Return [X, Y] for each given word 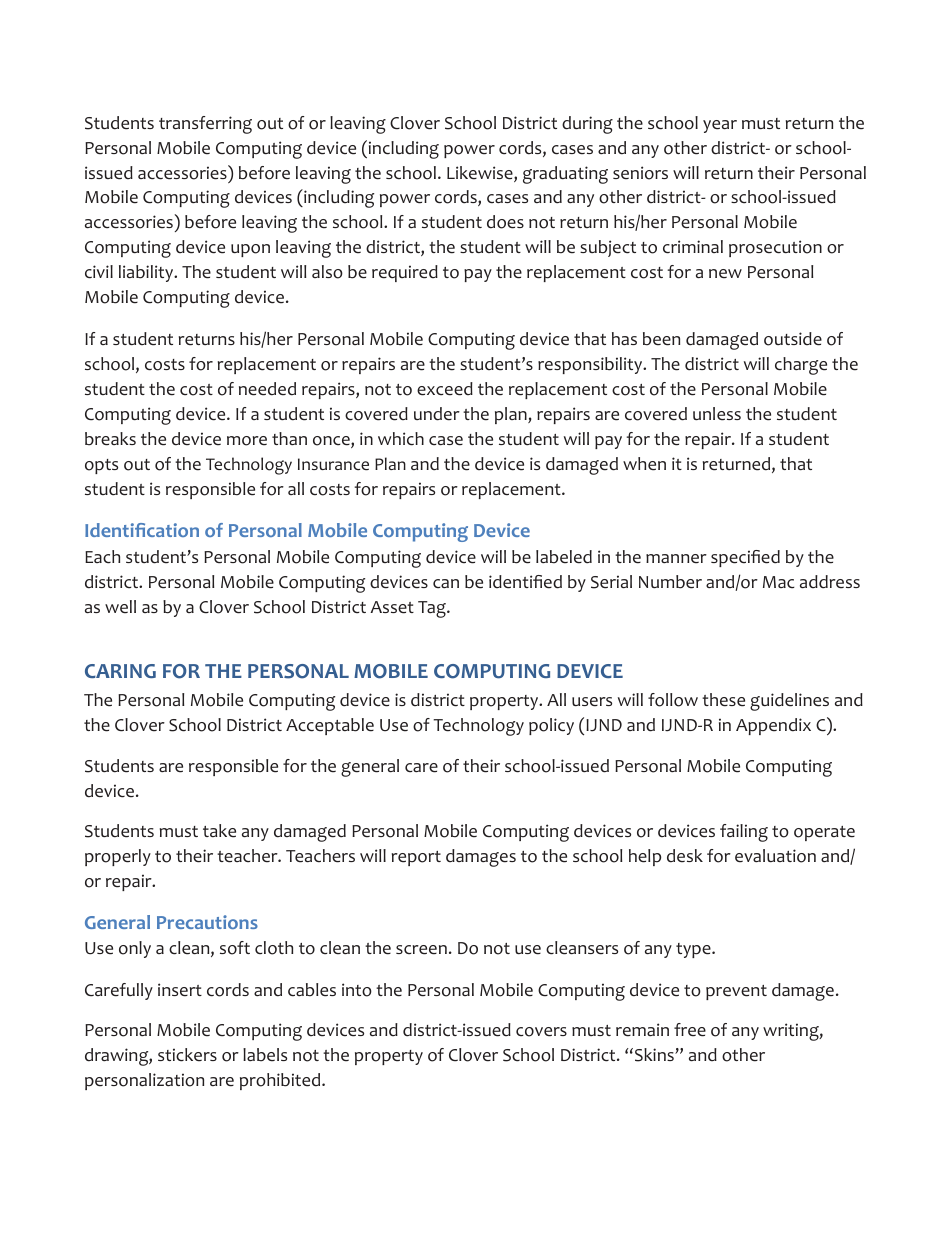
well [120, 607]
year [720, 126]
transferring [205, 125]
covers [541, 1032]
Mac [779, 582]
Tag [433, 609]
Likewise [481, 174]
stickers [187, 1055]
